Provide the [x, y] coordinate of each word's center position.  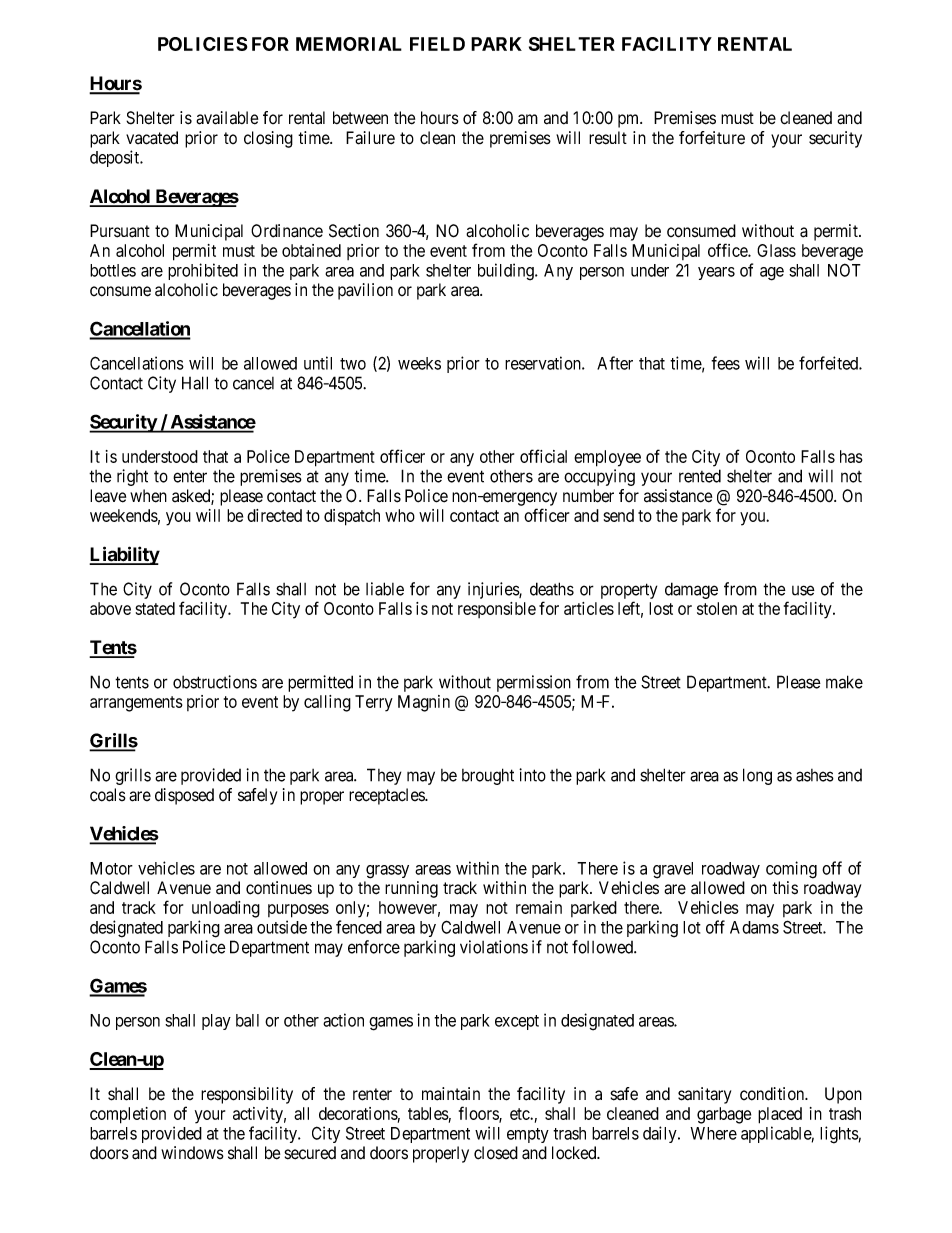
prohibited [203, 271]
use [803, 590]
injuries [494, 590]
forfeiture [712, 138]
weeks [419, 363]
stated [155, 608]
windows [192, 1153]
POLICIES [202, 44]
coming [791, 870]
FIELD [437, 44]
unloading [226, 909]
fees [725, 363]
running [411, 889]
